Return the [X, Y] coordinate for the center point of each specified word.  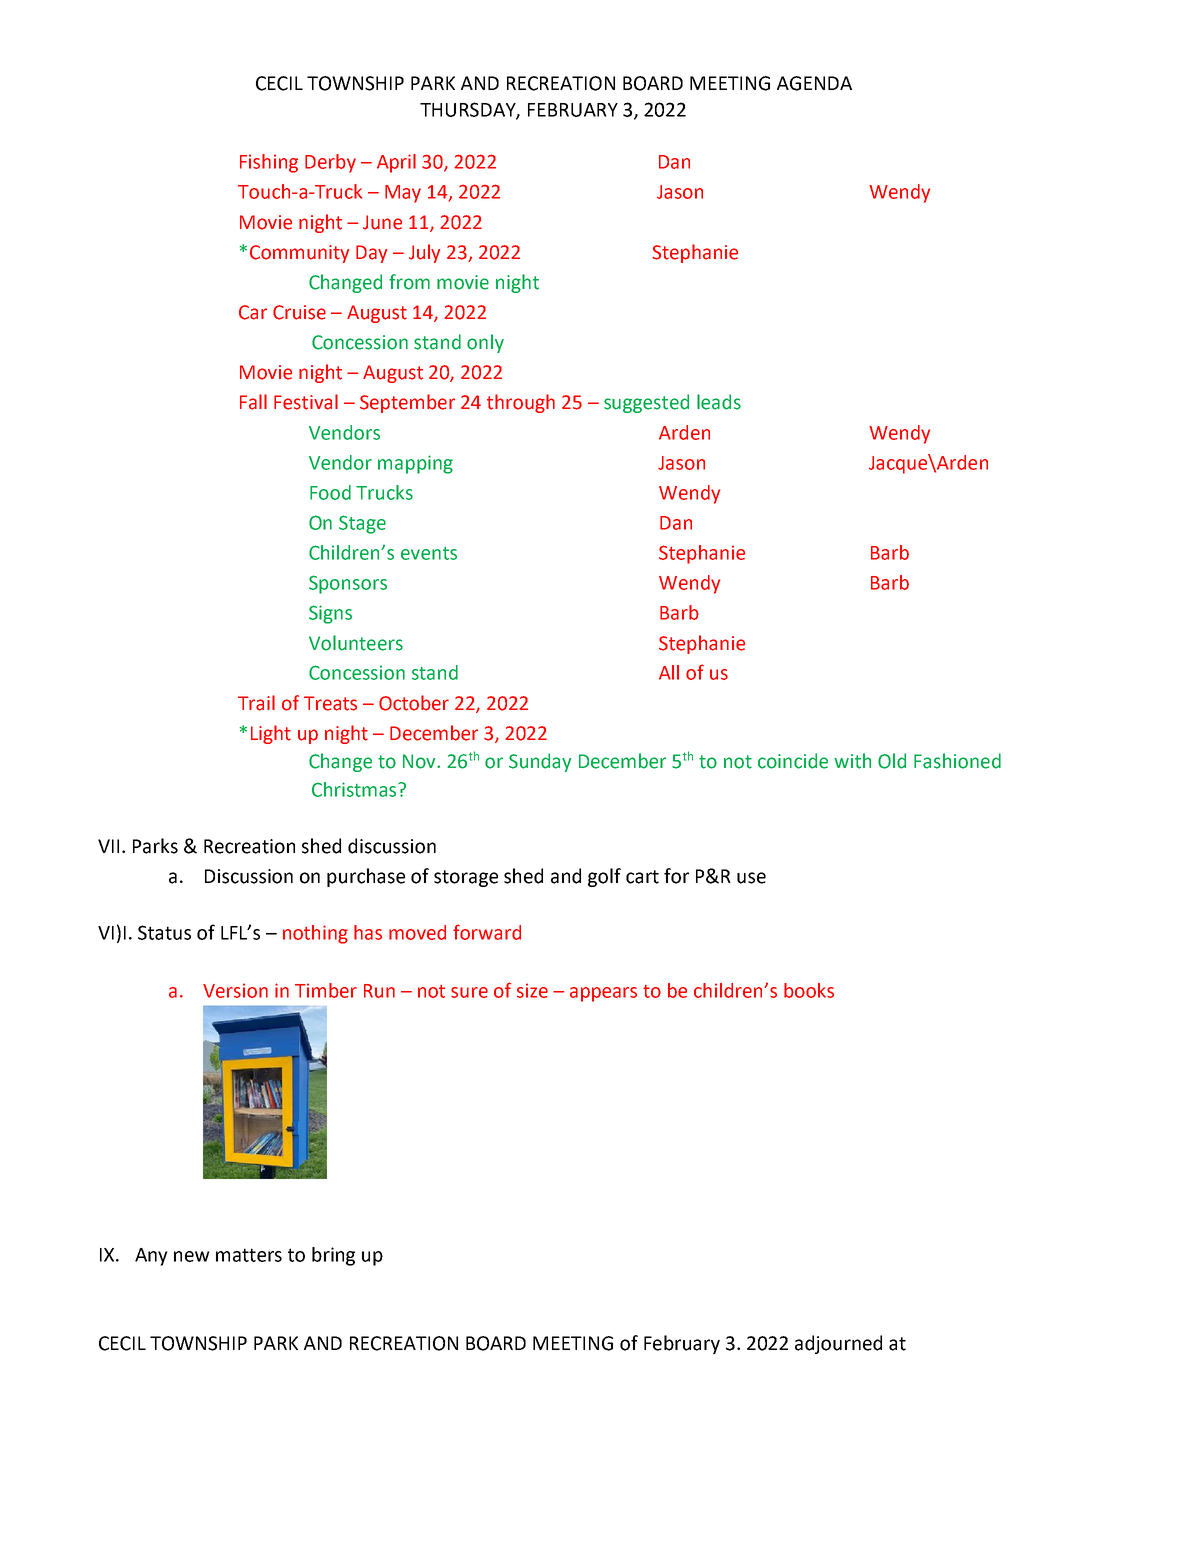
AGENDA [814, 83]
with [852, 761]
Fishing [269, 163]
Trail [256, 703]
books [809, 990]
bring [333, 1256]
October [414, 703]
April [396, 163]
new [192, 1256]
